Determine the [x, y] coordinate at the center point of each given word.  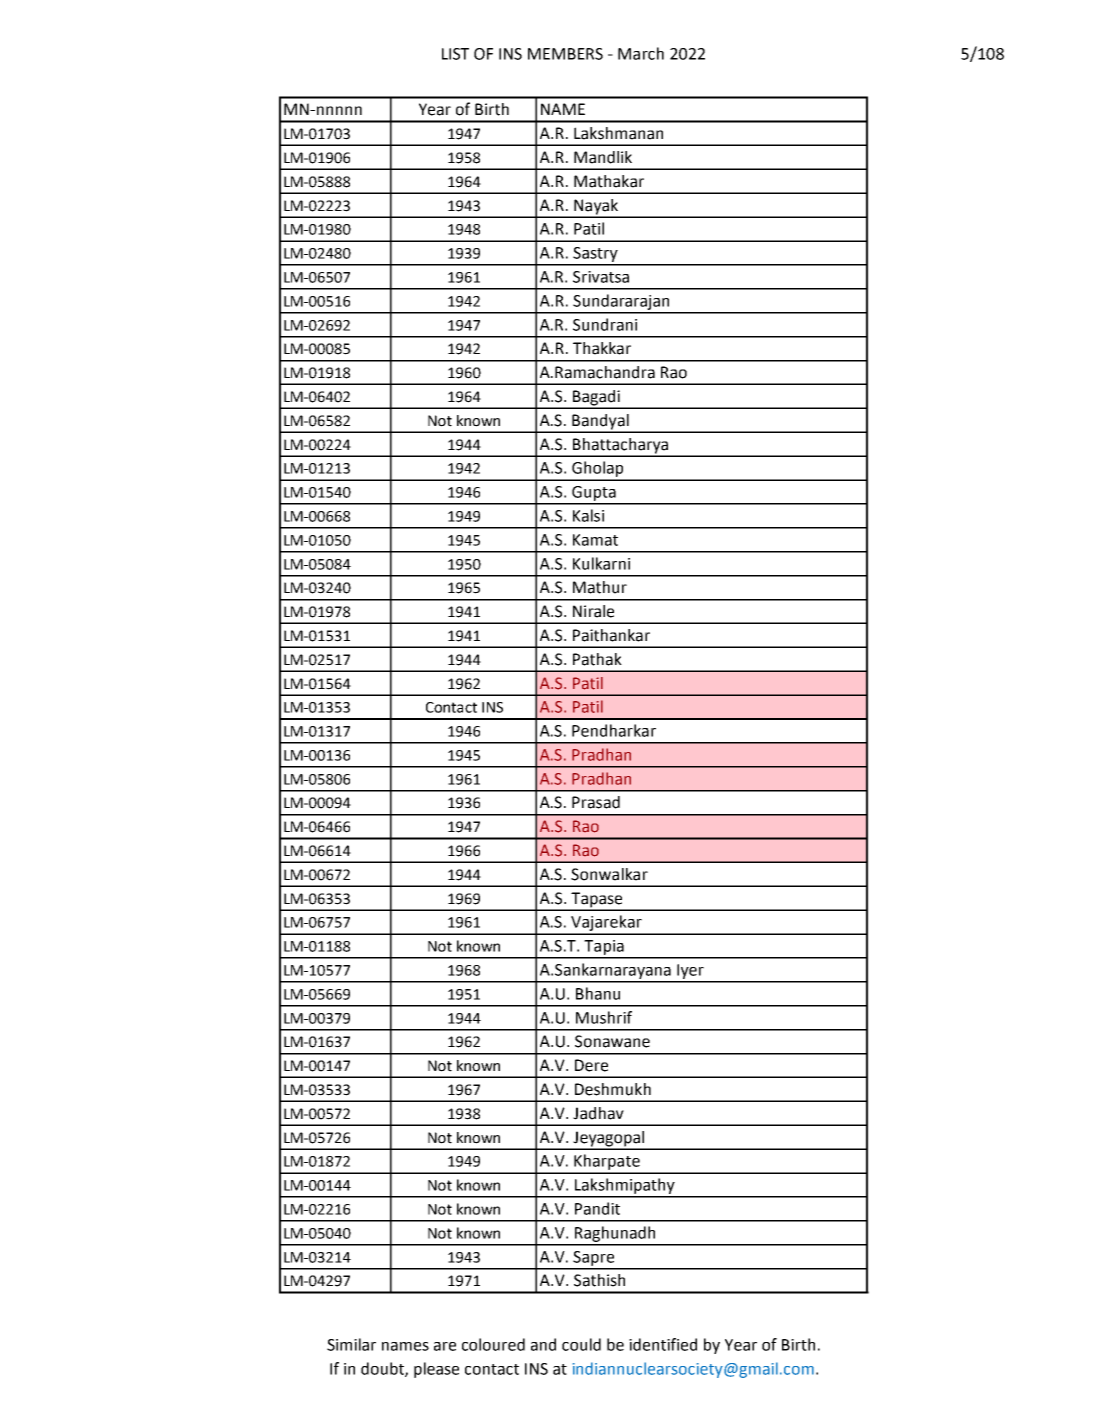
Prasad [596, 802]
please [436, 1370]
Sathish [599, 1280]
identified [663, 1344]
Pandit [597, 1208]
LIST [455, 54]
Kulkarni [601, 563]
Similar [351, 1344]
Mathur [600, 587]
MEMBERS [565, 54]
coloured [493, 1344]
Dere [591, 1065]
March [641, 53]
